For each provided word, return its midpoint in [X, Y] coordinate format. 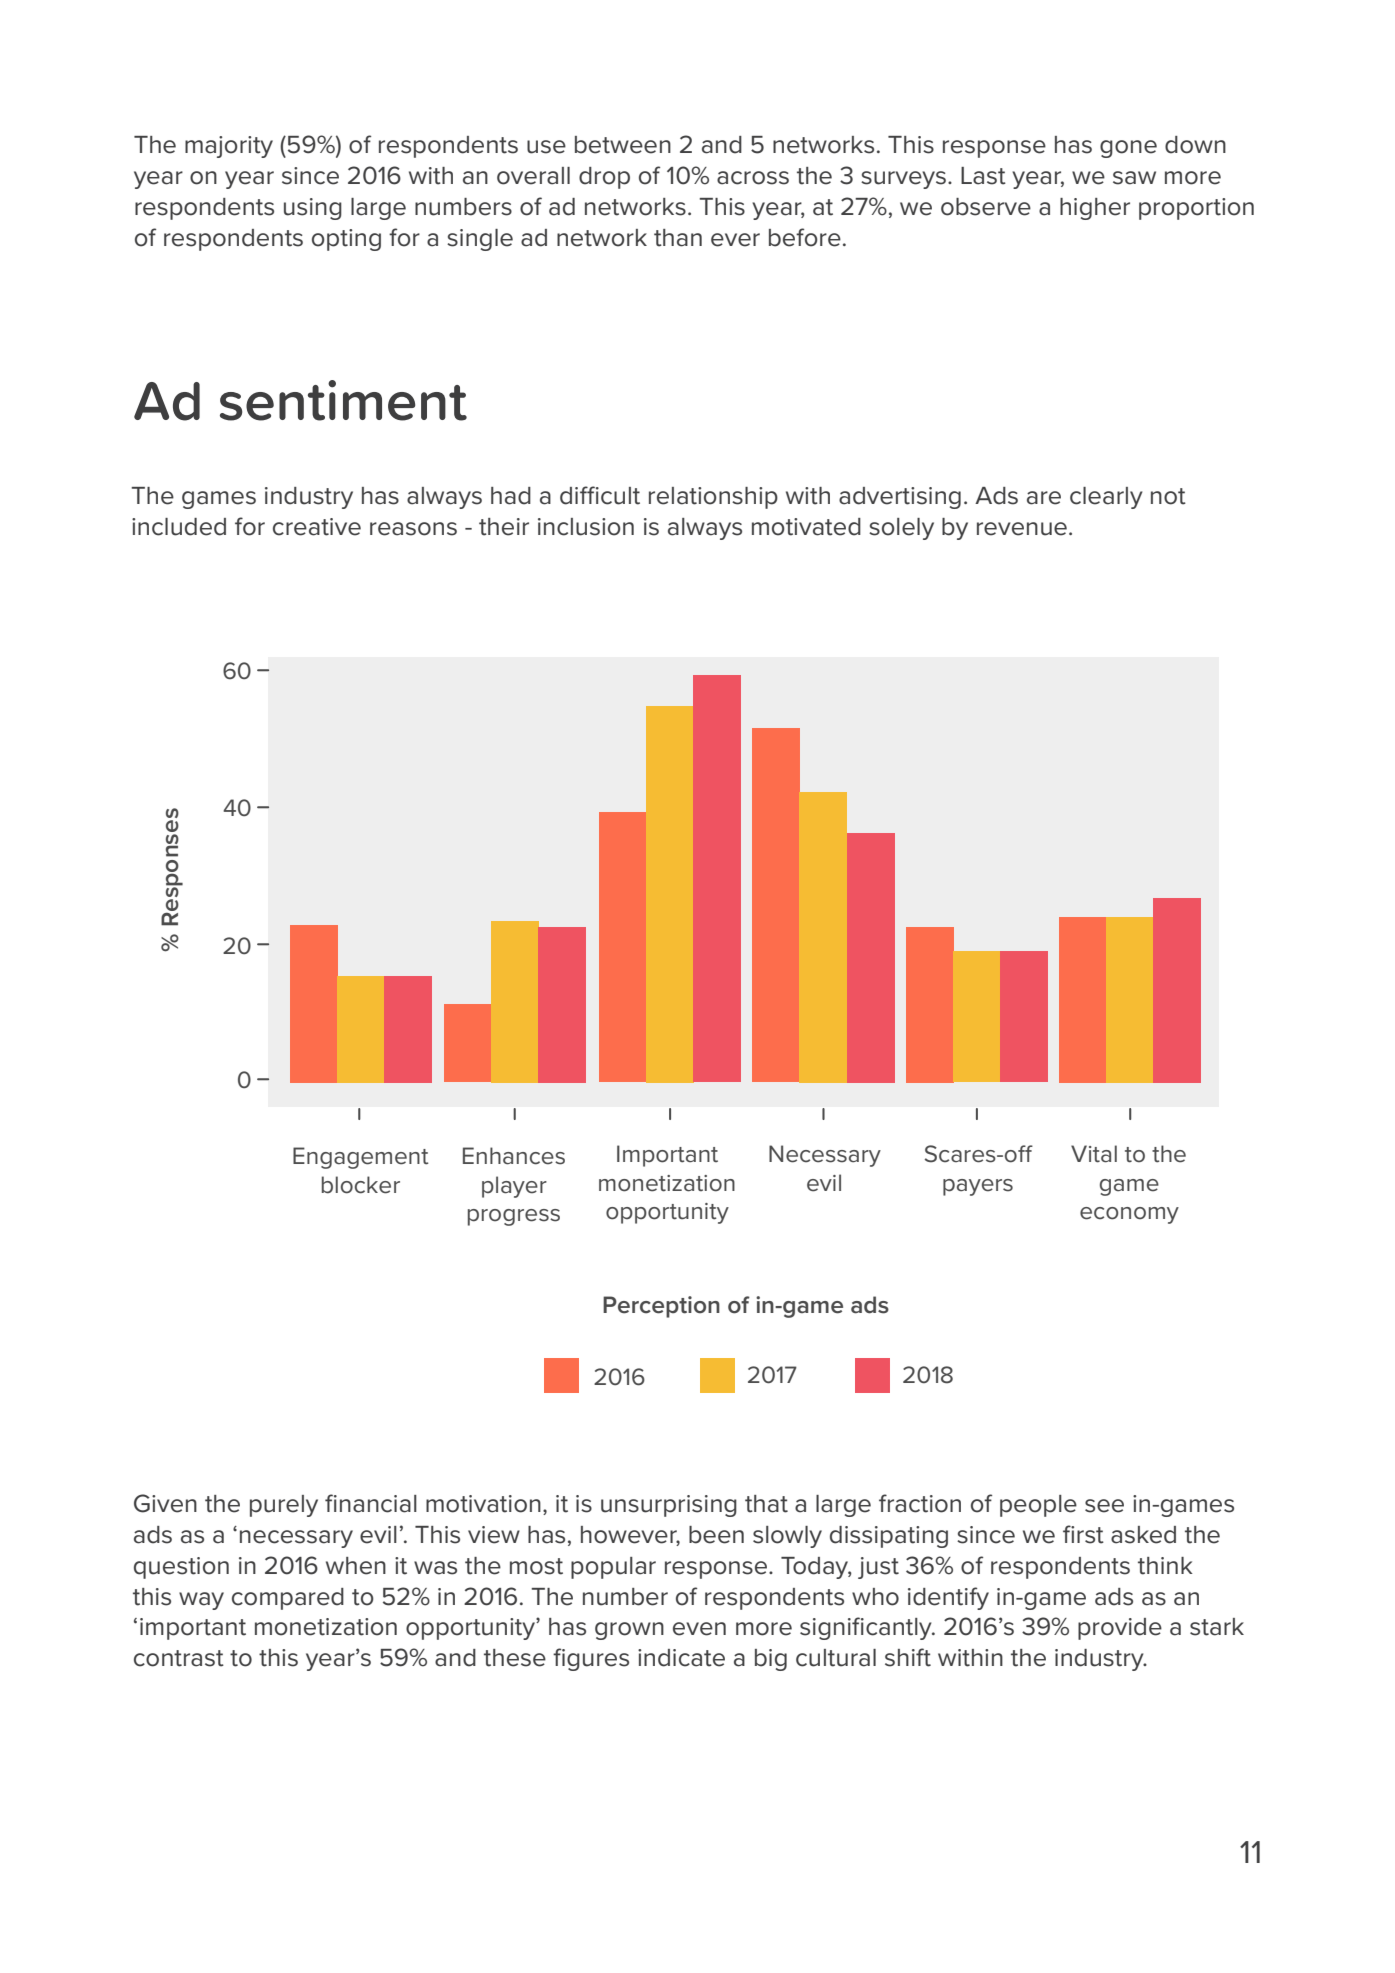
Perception [661, 1307]
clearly [1106, 498]
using [313, 209]
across [753, 178]
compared [288, 1599]
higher [1095, 209]
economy [1129, 1215]
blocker [361, 1185]
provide [1120, 1629]
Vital [1094, 1154]
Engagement [361, 1158]
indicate [681, 1658]
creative [317, 527]
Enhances [514, 1156]
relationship [713, 498]
